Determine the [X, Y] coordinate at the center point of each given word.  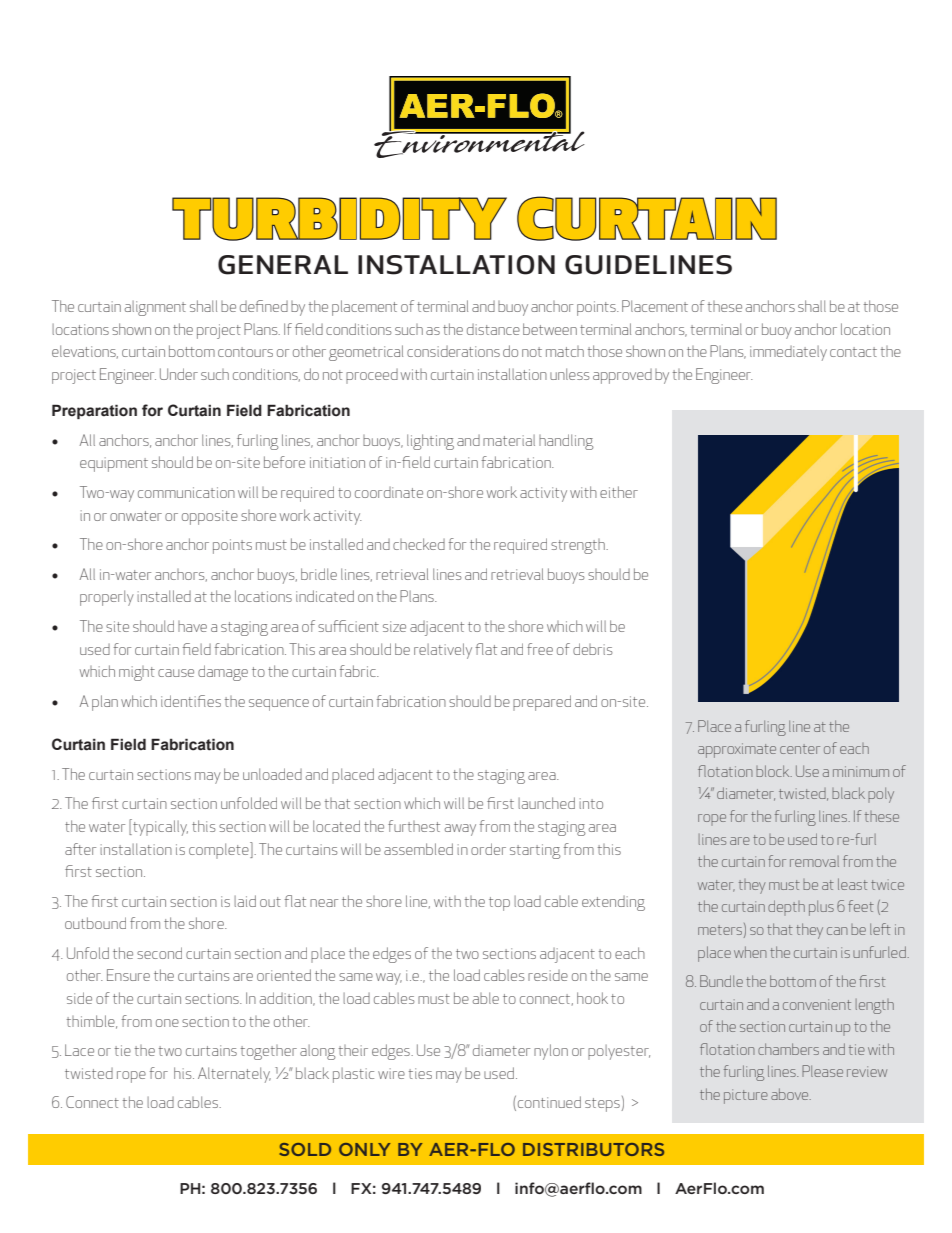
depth [786, 907]
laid [245, 901]
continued [549, 1102]
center [800, 749]
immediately [788, 353]
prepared [542, 703]
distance [493, 329]
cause [176, 673]
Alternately [234, 1075]
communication [186, 492]
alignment [155, 308]
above [791, 1094]
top [499, 904]
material [509, 440]
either [619, 492]
